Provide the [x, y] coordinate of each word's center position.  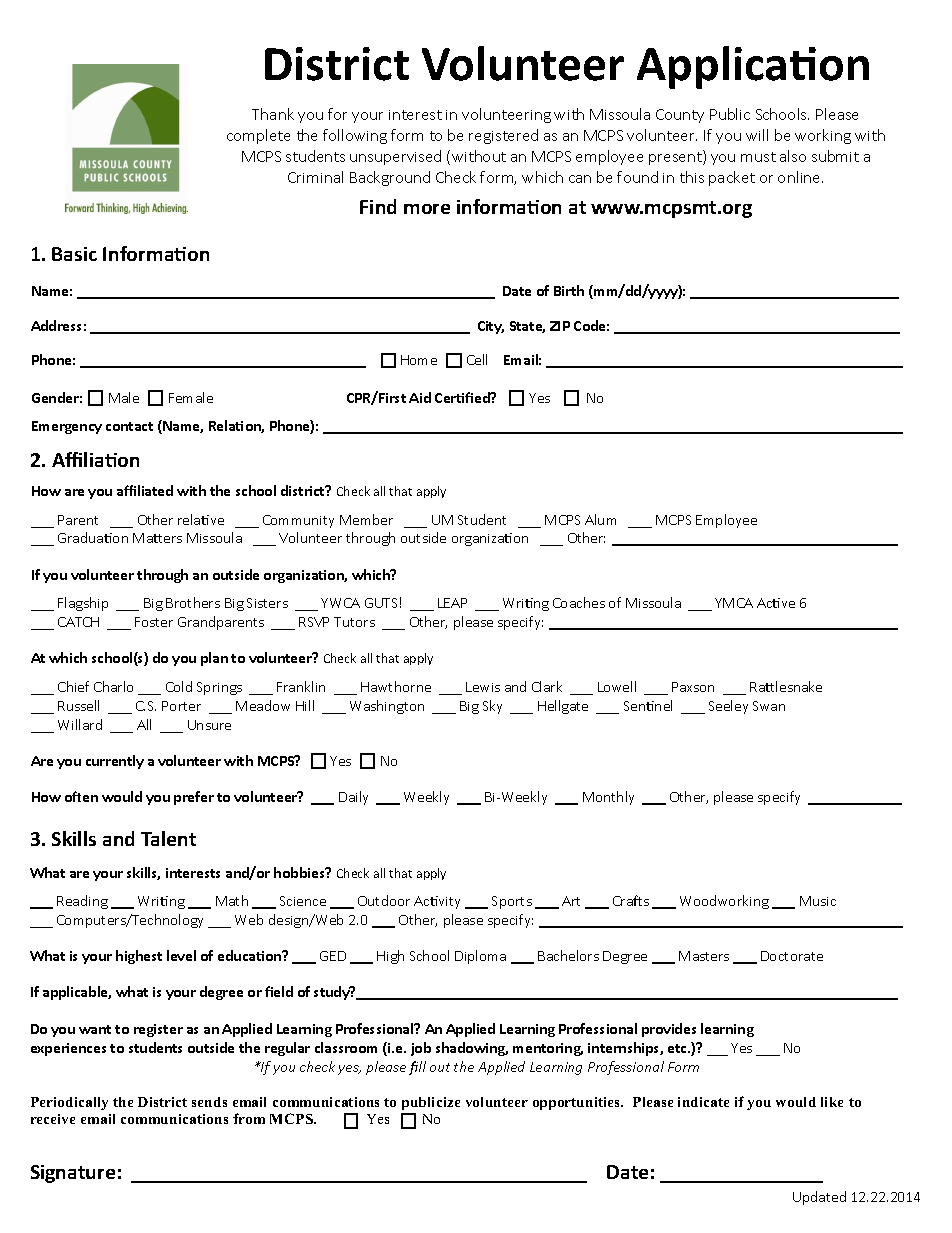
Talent [168, 838]
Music [818, 901]
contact [129, 426]
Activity [437, 902]
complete [258, 136]
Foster [154, 622]
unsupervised [395, 157]
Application [753, 67]
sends [209, 1102]
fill [417, 1068]
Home [419, 360]
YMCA [734, 603]
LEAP [452, 603]
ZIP [560, 326]
